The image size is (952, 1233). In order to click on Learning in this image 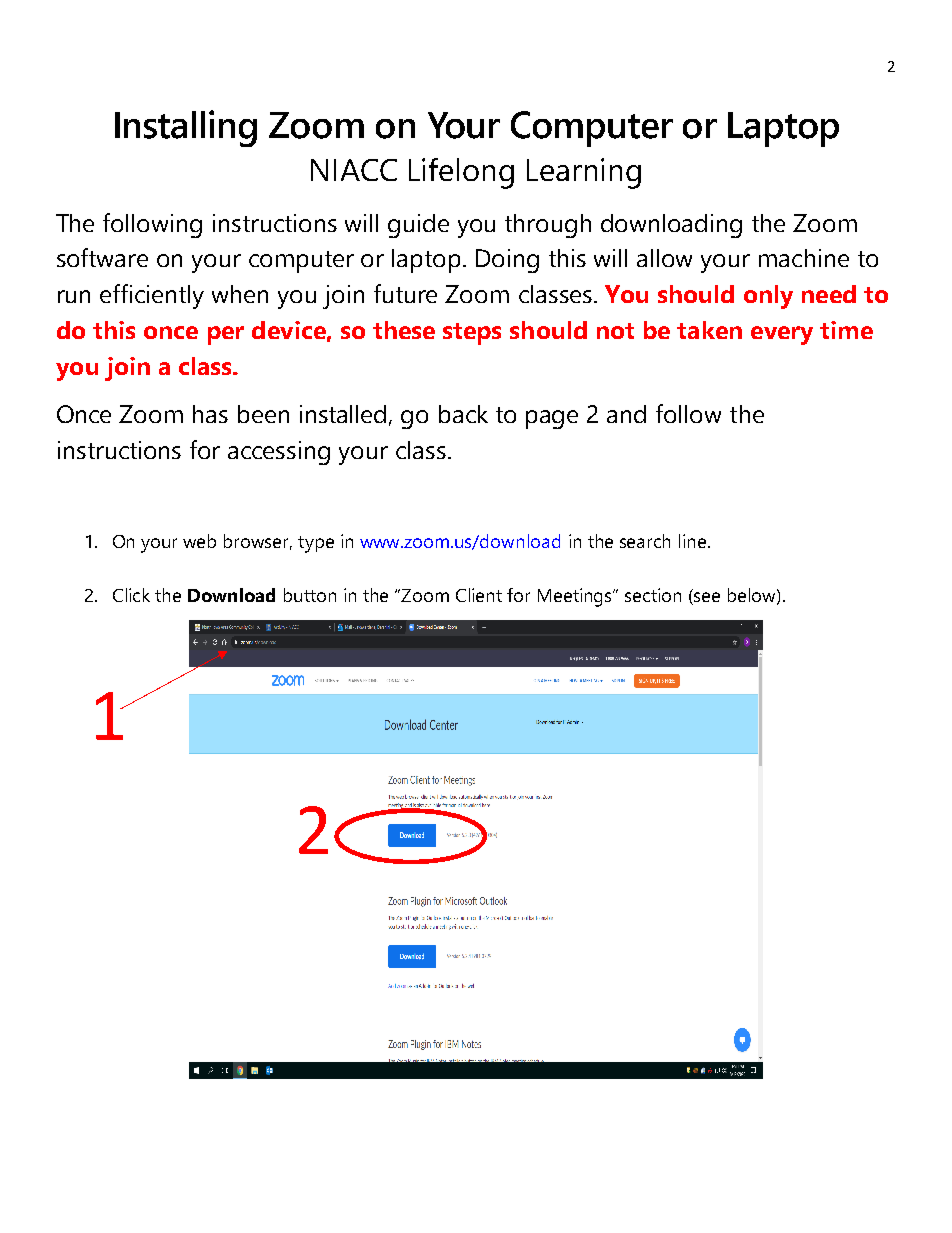, I will do `click(584, 173)`.
